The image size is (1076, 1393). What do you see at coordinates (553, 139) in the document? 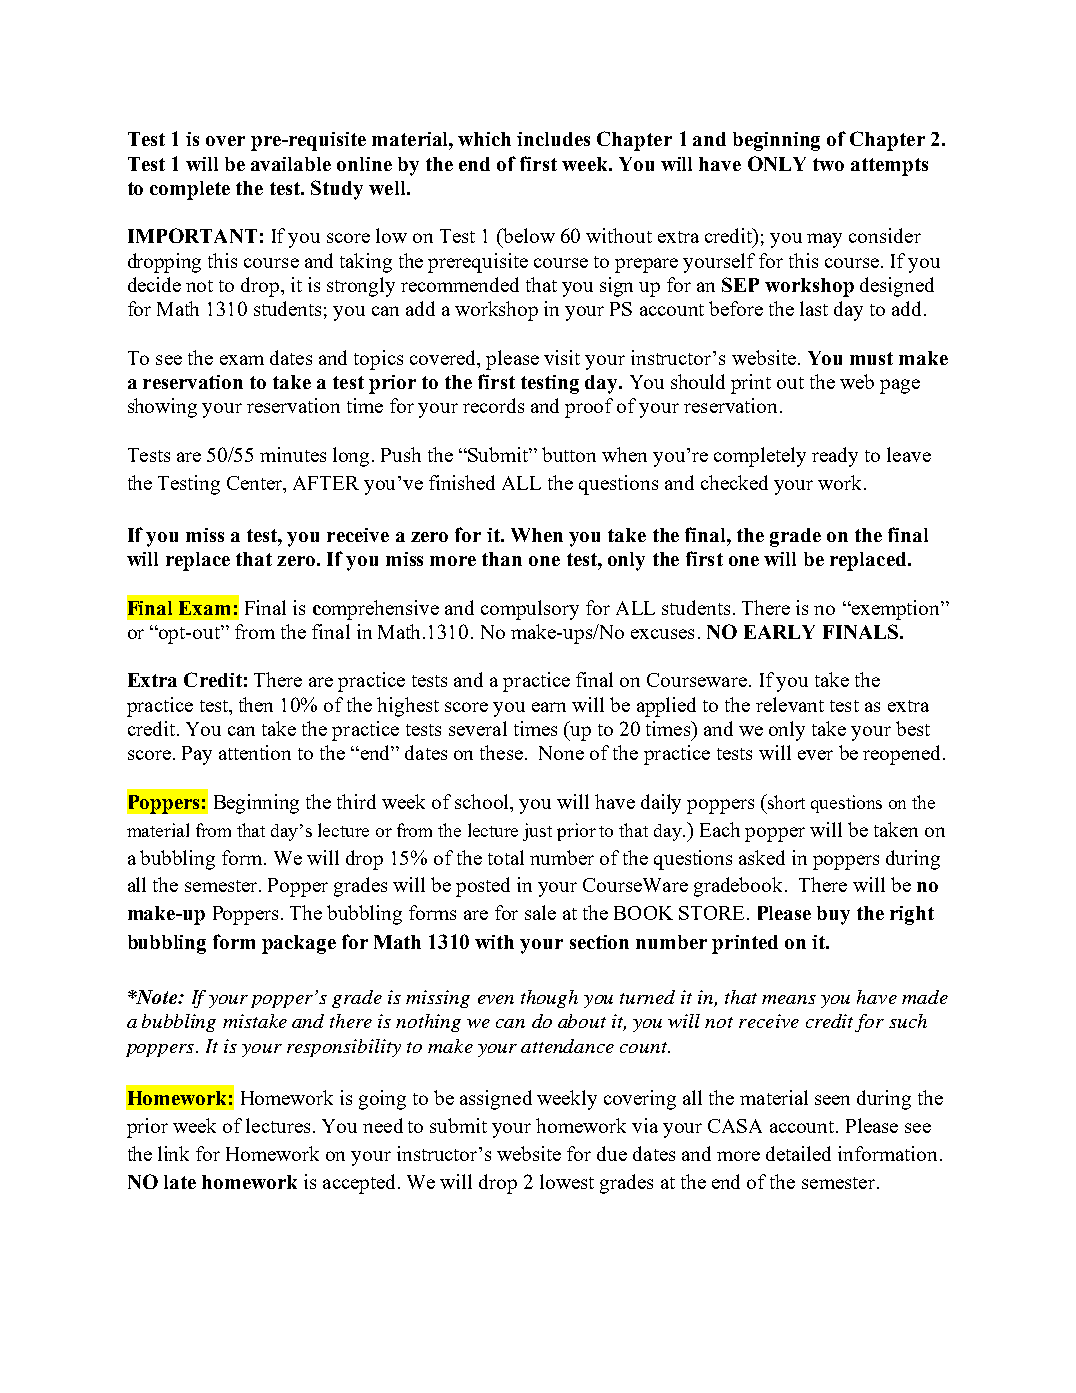
I see `includes` at bounding box center [553, 139].
